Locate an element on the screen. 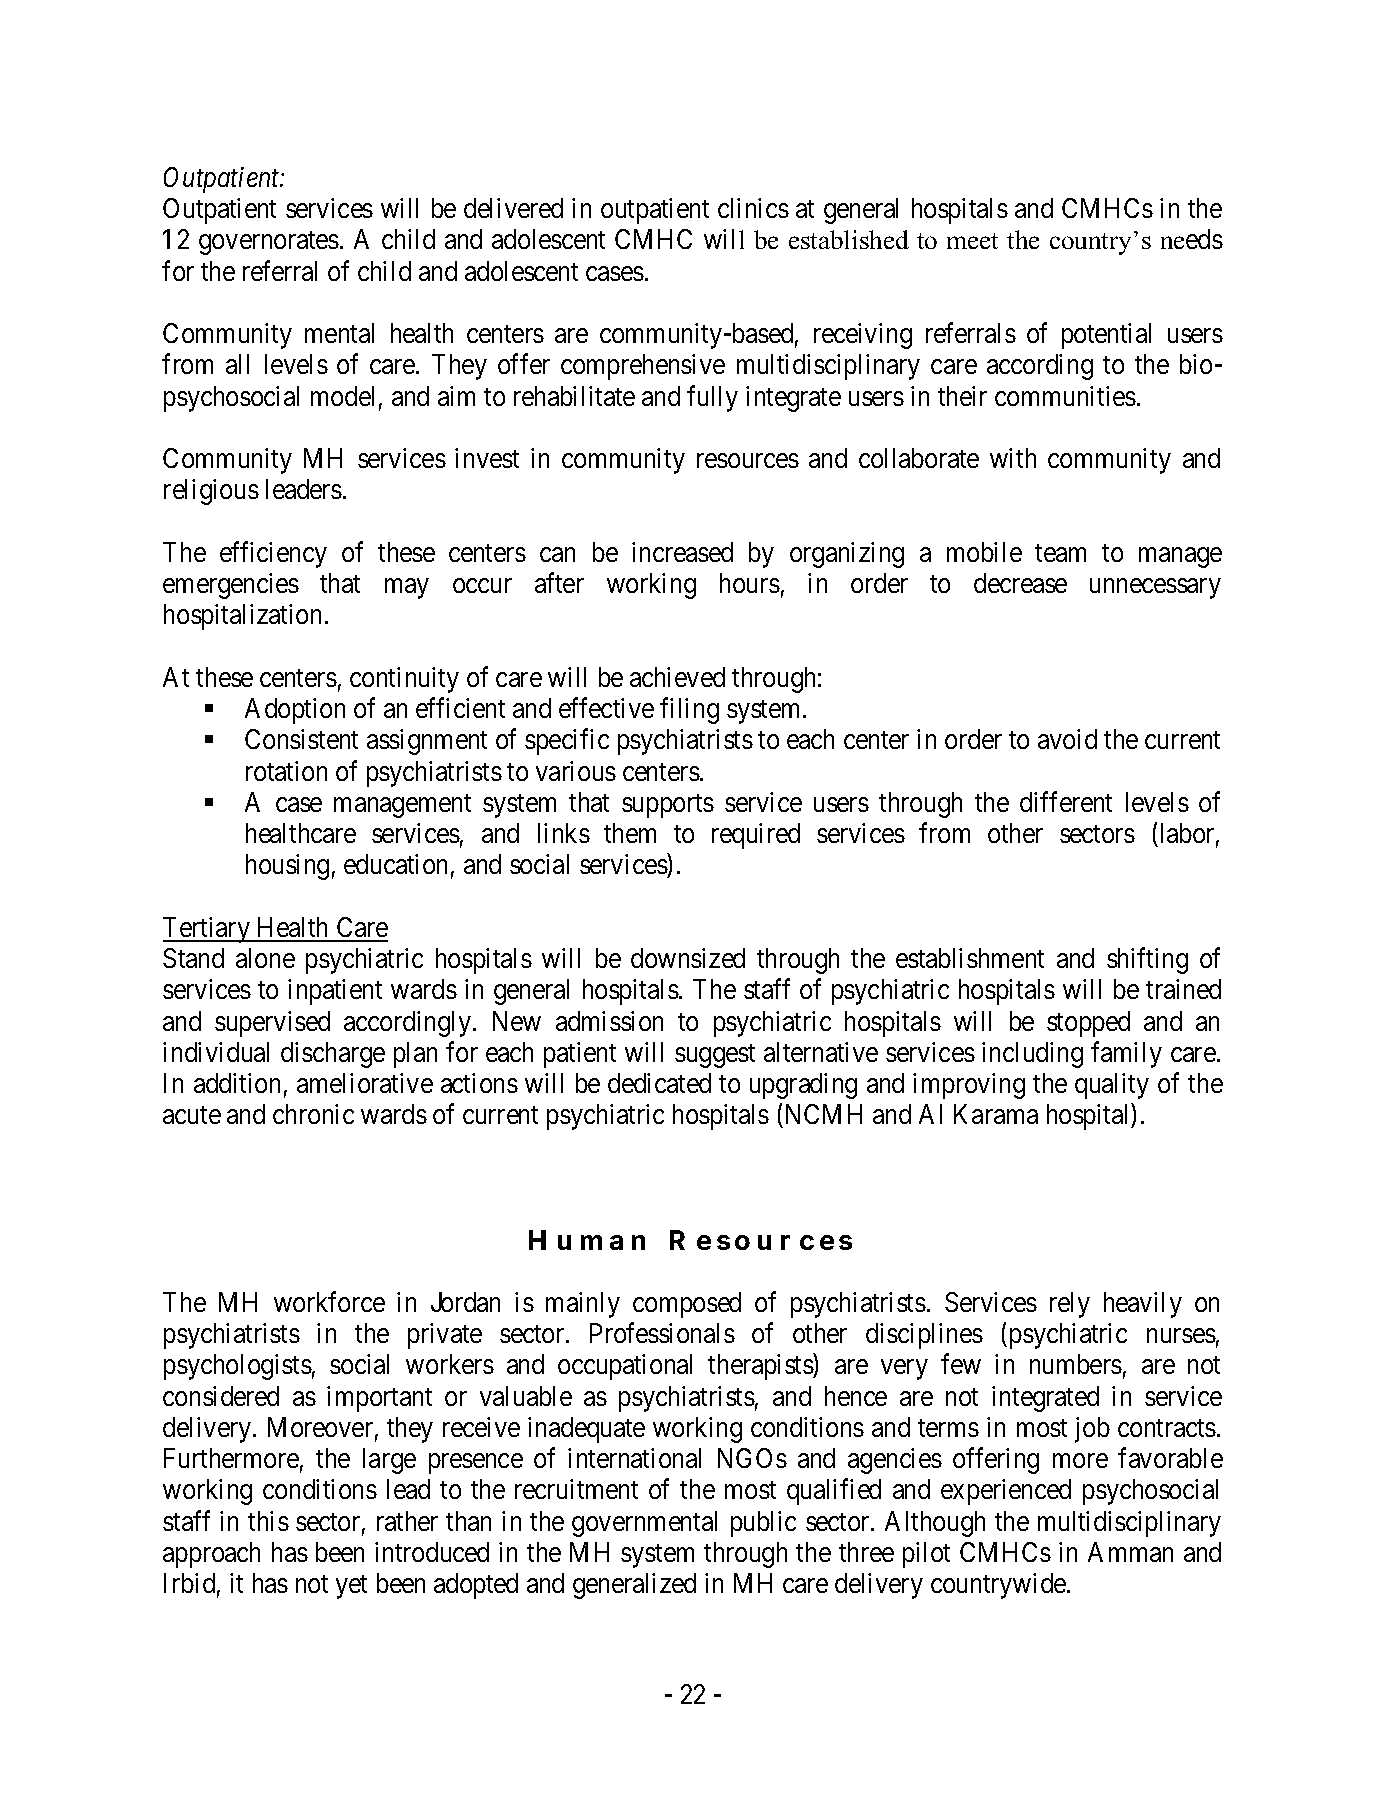  meet is located at coordinates (972, 241).
